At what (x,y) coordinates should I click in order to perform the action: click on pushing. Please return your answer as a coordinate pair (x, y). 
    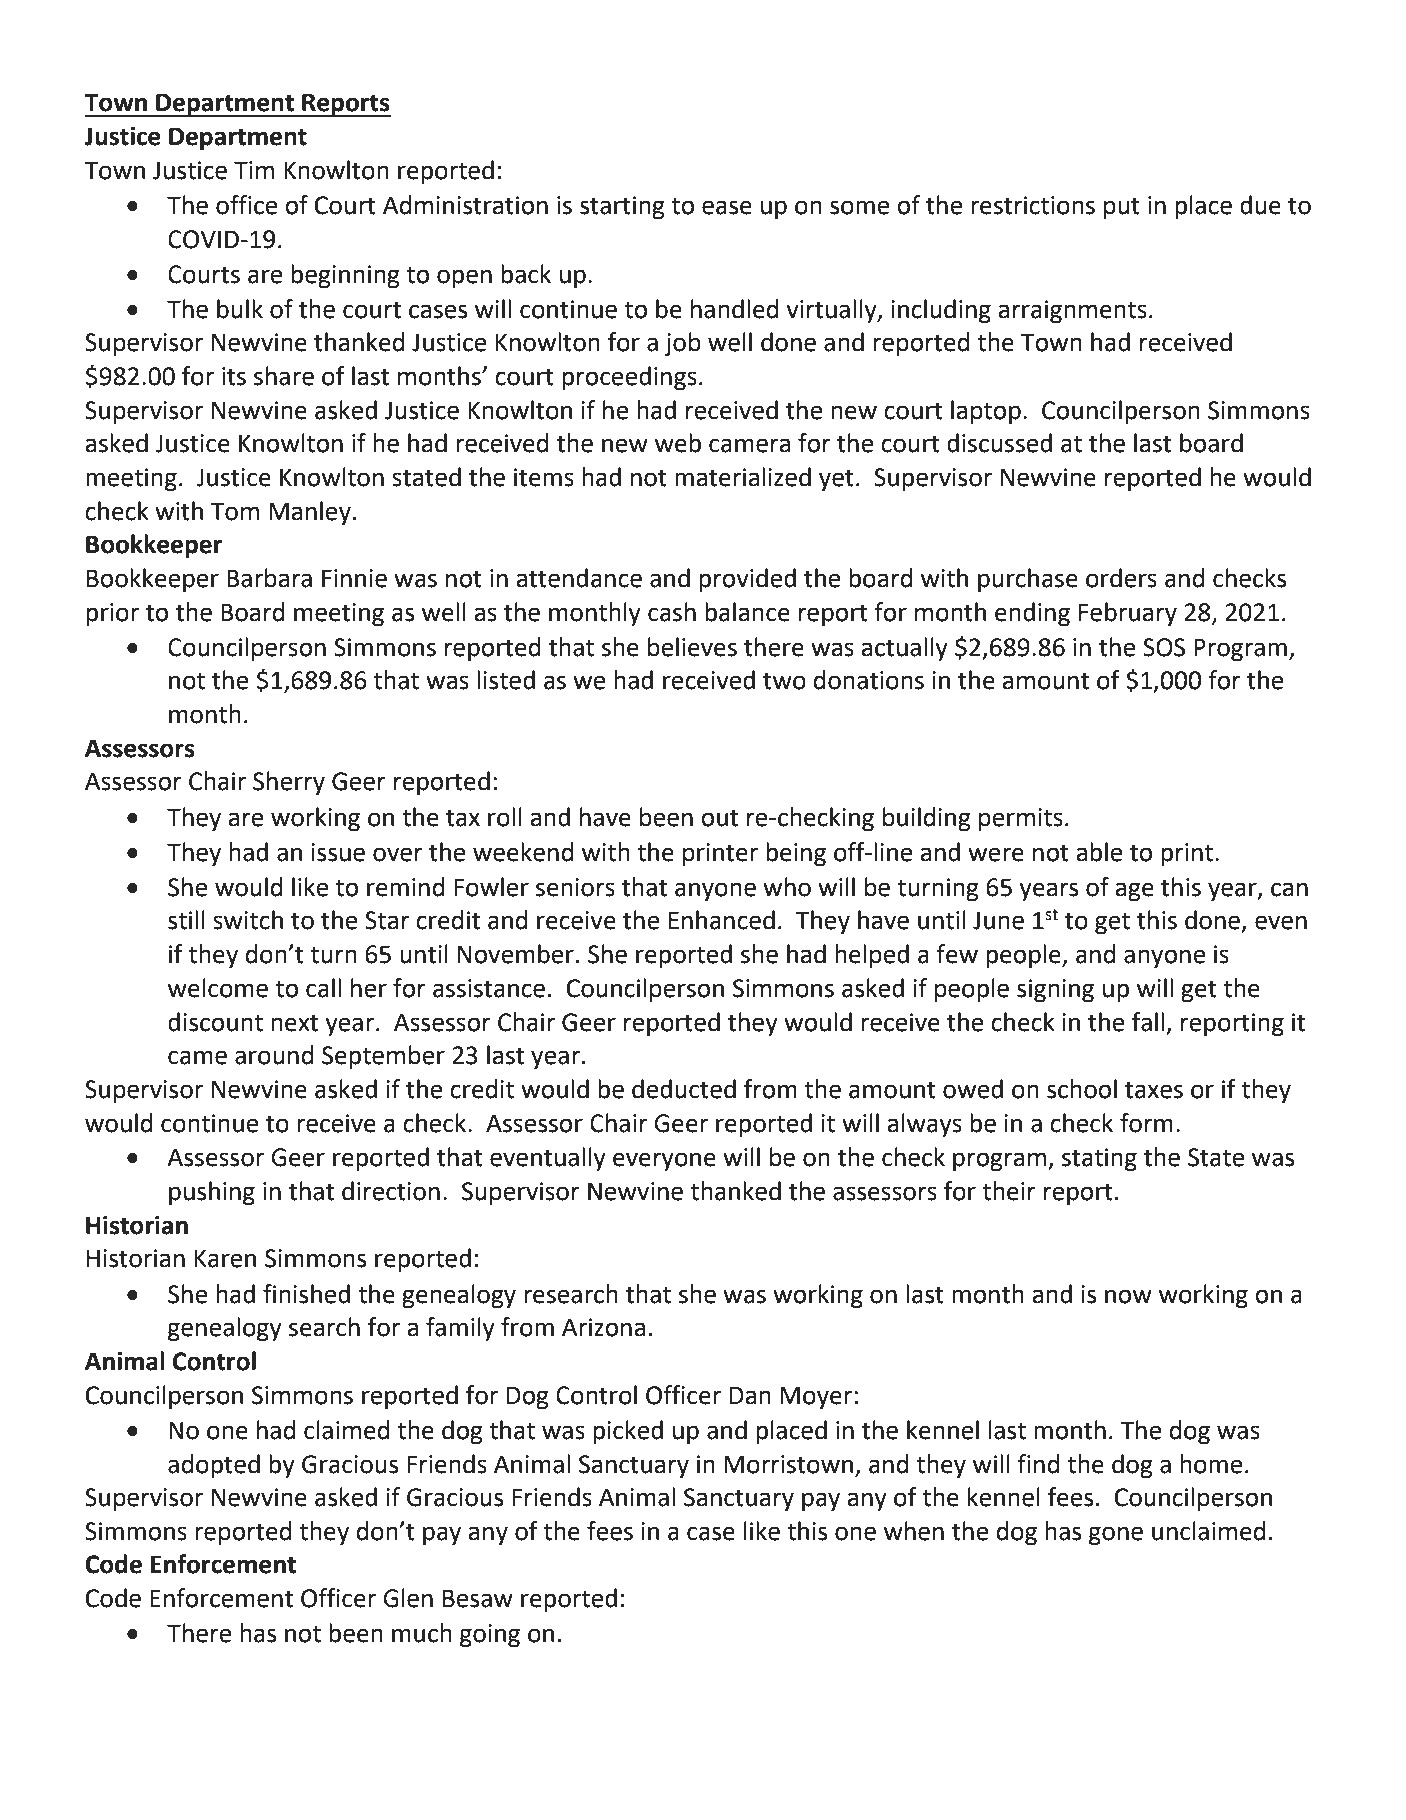
    Looking at the image, I should click on (212, 1193).
